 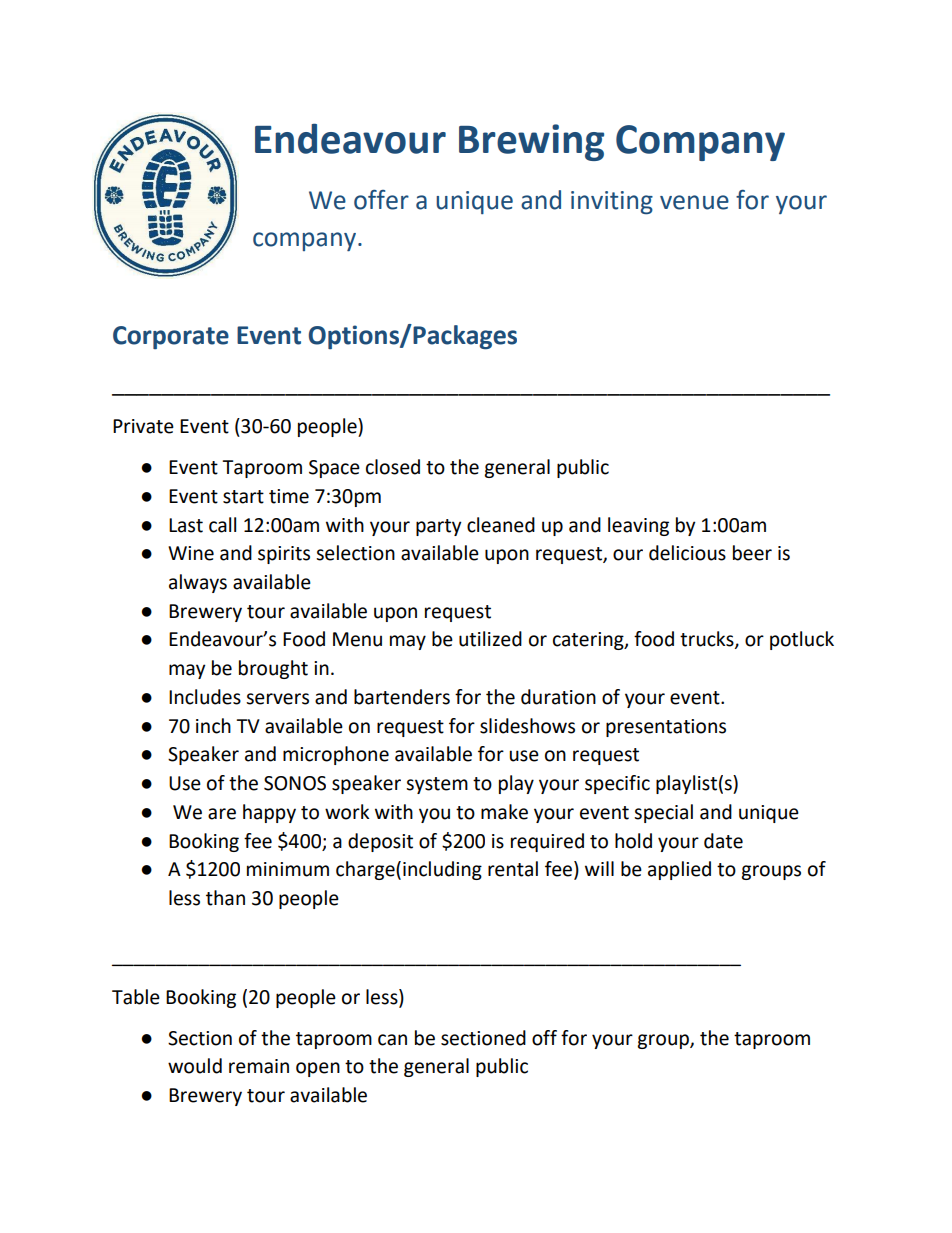 What do you see at coordinates (490, 639) in the document?
I see `utilized` at bounding box center [490, 639].
